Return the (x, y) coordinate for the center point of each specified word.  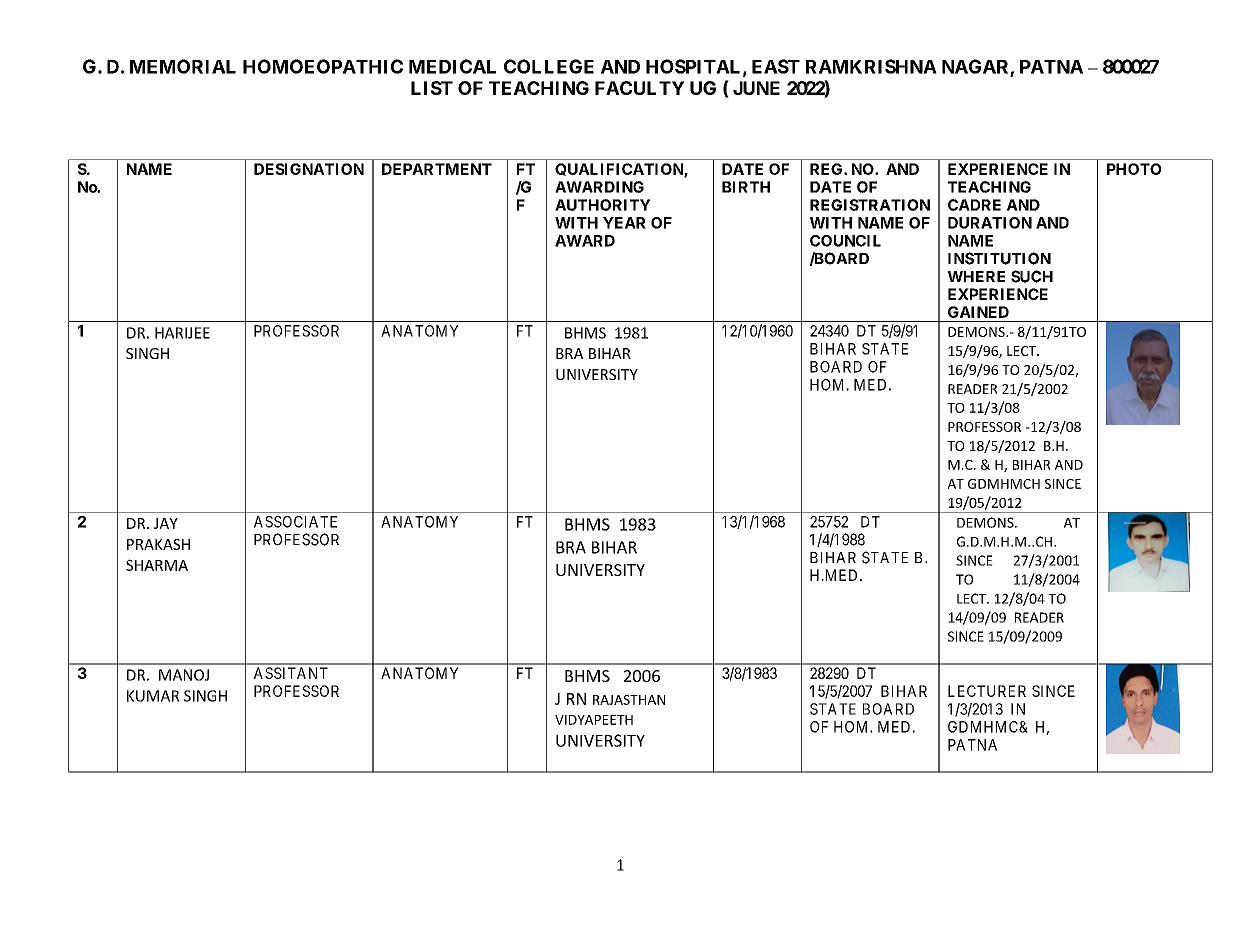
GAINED (978, 312)
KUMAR (153, 696)
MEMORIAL (183, 66)
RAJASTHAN (629, 700)
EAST (776, 66)
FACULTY (639, 88)
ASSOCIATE (295, 522)
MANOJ (184, 675)
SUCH (1032, 276)
